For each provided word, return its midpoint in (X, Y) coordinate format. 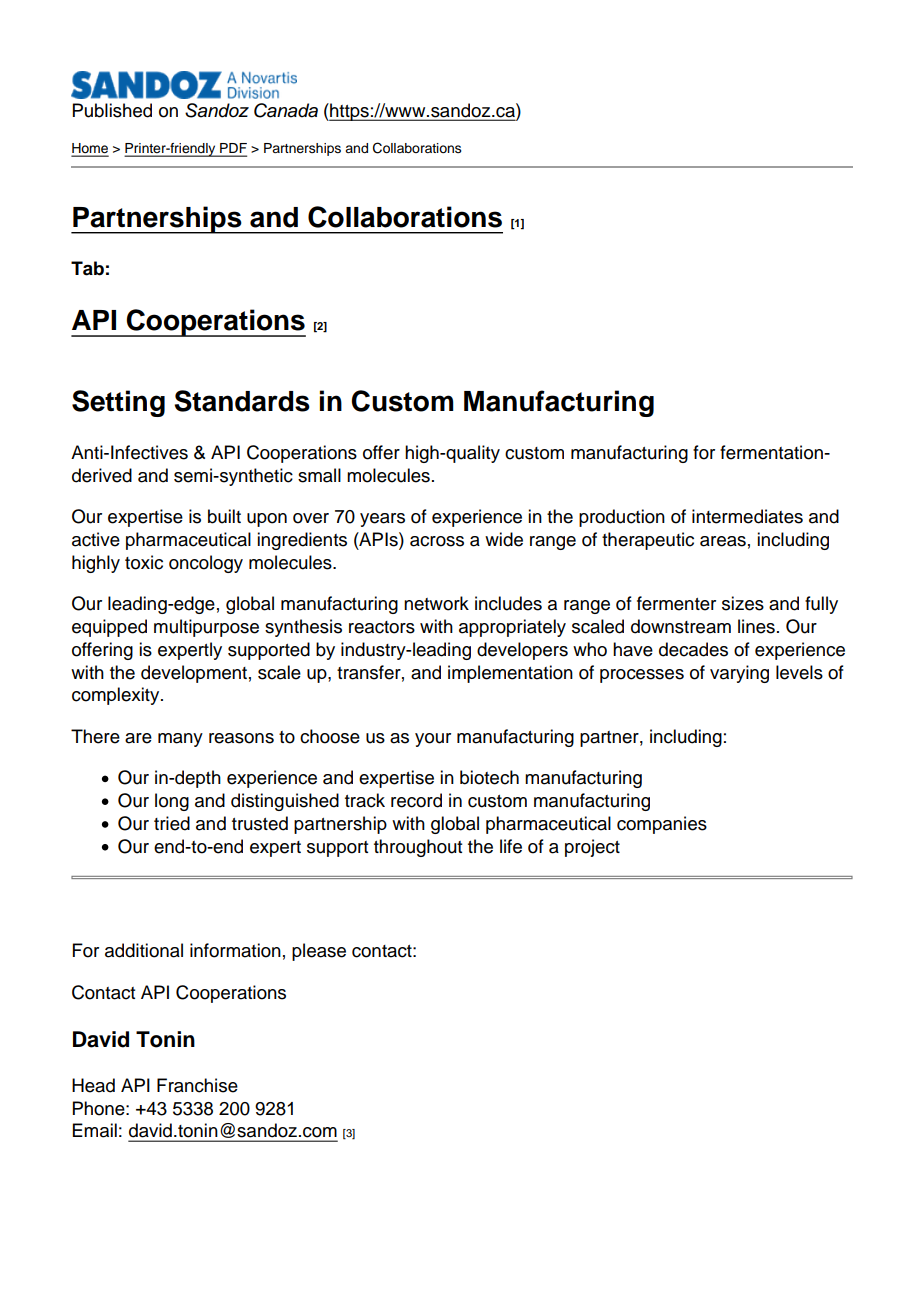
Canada (286, 110)
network (436, 603)
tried (172, 823)
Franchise (197, 1085)
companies (662, 825)
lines (756, 626)
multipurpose (206, 628)
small (319, 475)
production (622, 518)
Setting (118, 403)
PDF (232, 149)
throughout (418, 848)
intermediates (747, 516)
